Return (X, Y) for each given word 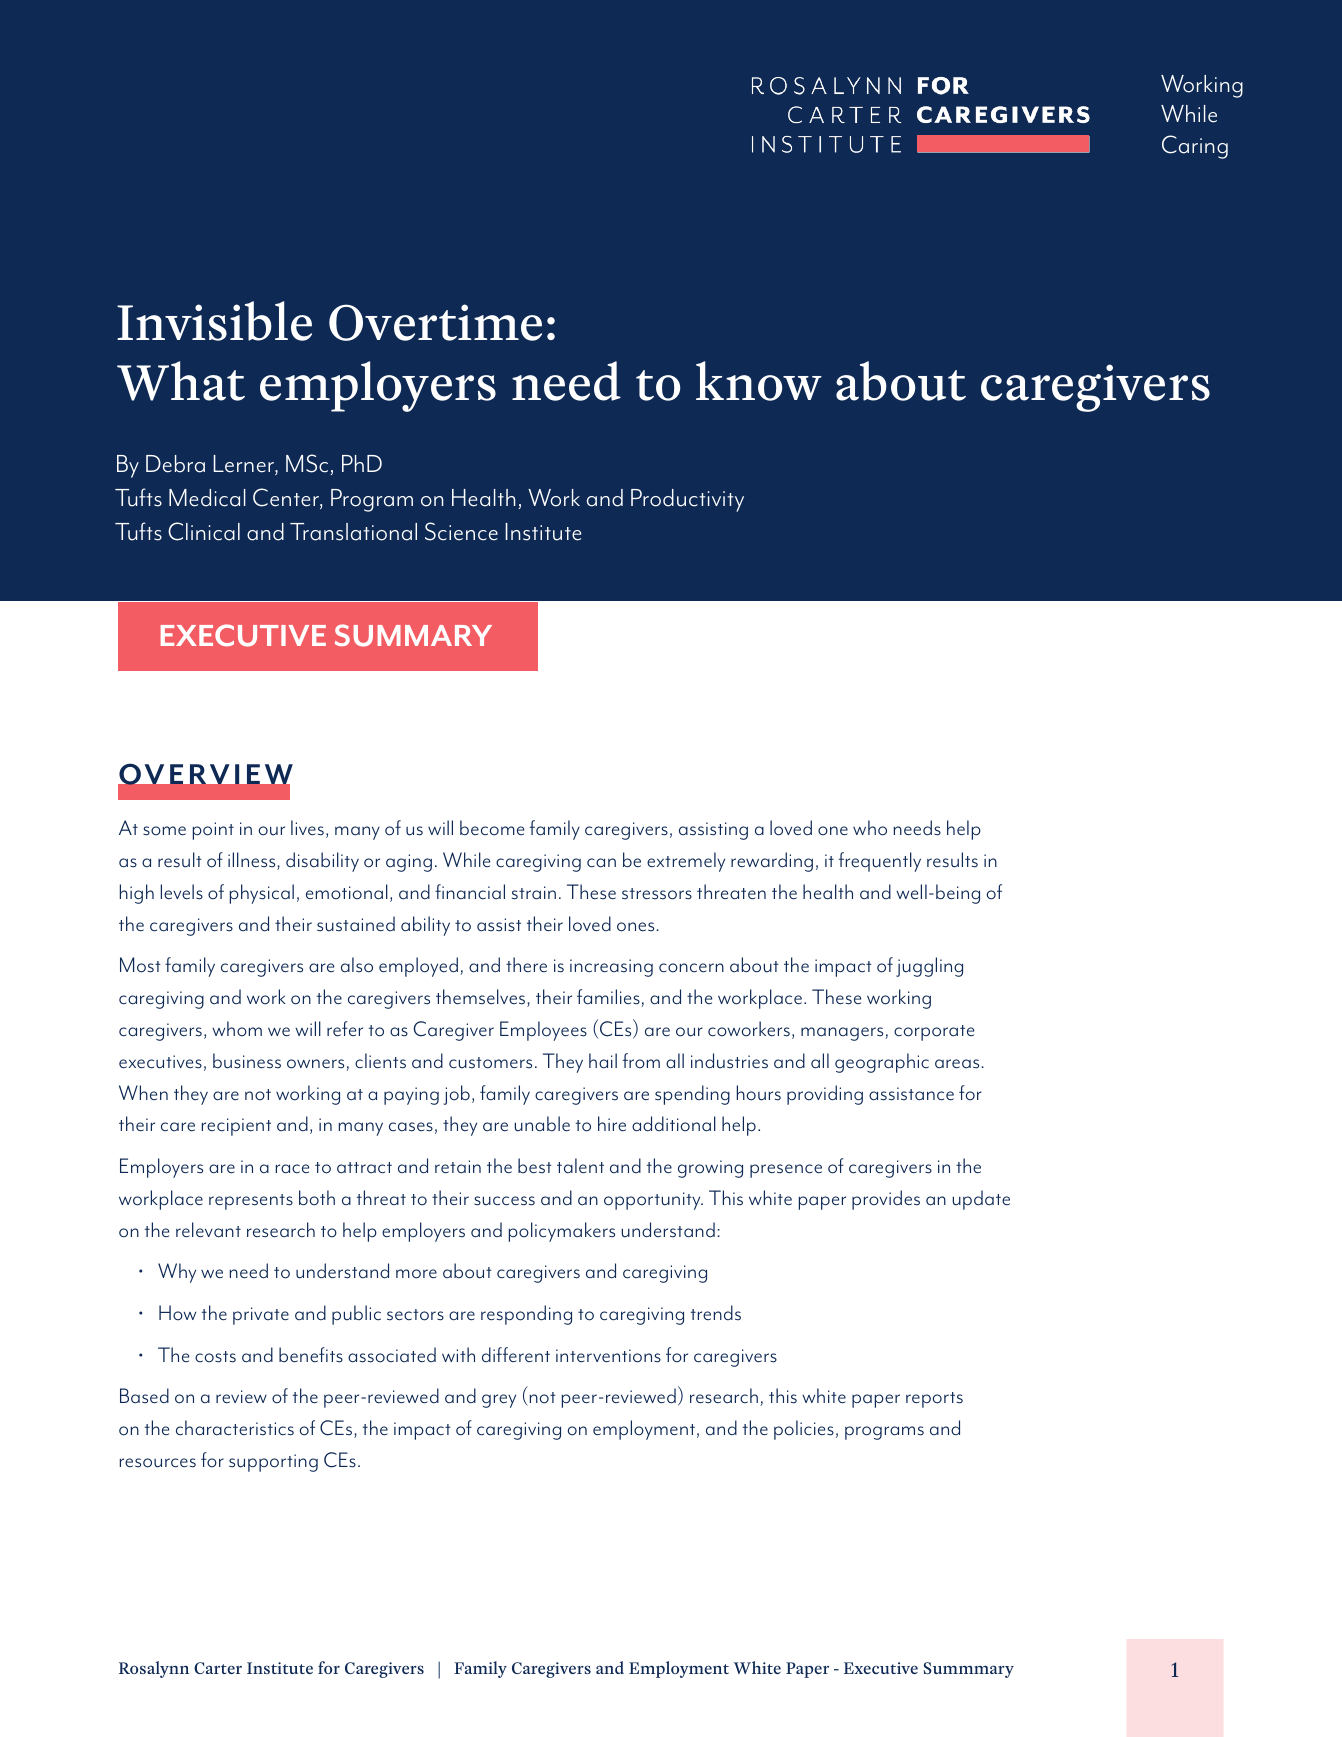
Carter (218, 1668)
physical (262, 894)
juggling (929, 967)
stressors (657, 894)
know (759, 381)
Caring (1195, 147)
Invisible (214, 321)
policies (804, 1430)
